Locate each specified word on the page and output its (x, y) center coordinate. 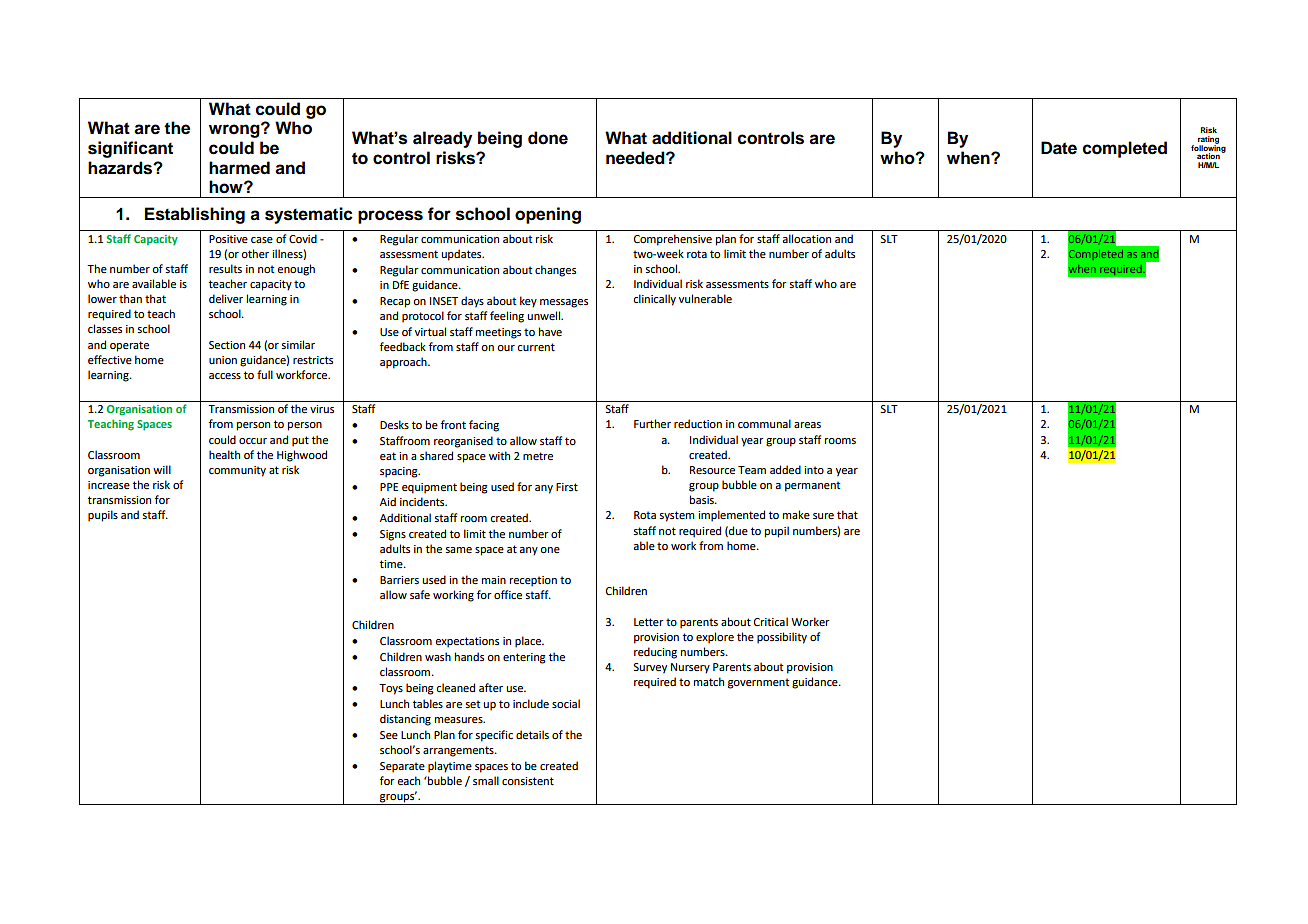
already (442, 139)
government (758, 683)
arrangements (459, 751)
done (548, 138)
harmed (239, 168)
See (389, 735)
